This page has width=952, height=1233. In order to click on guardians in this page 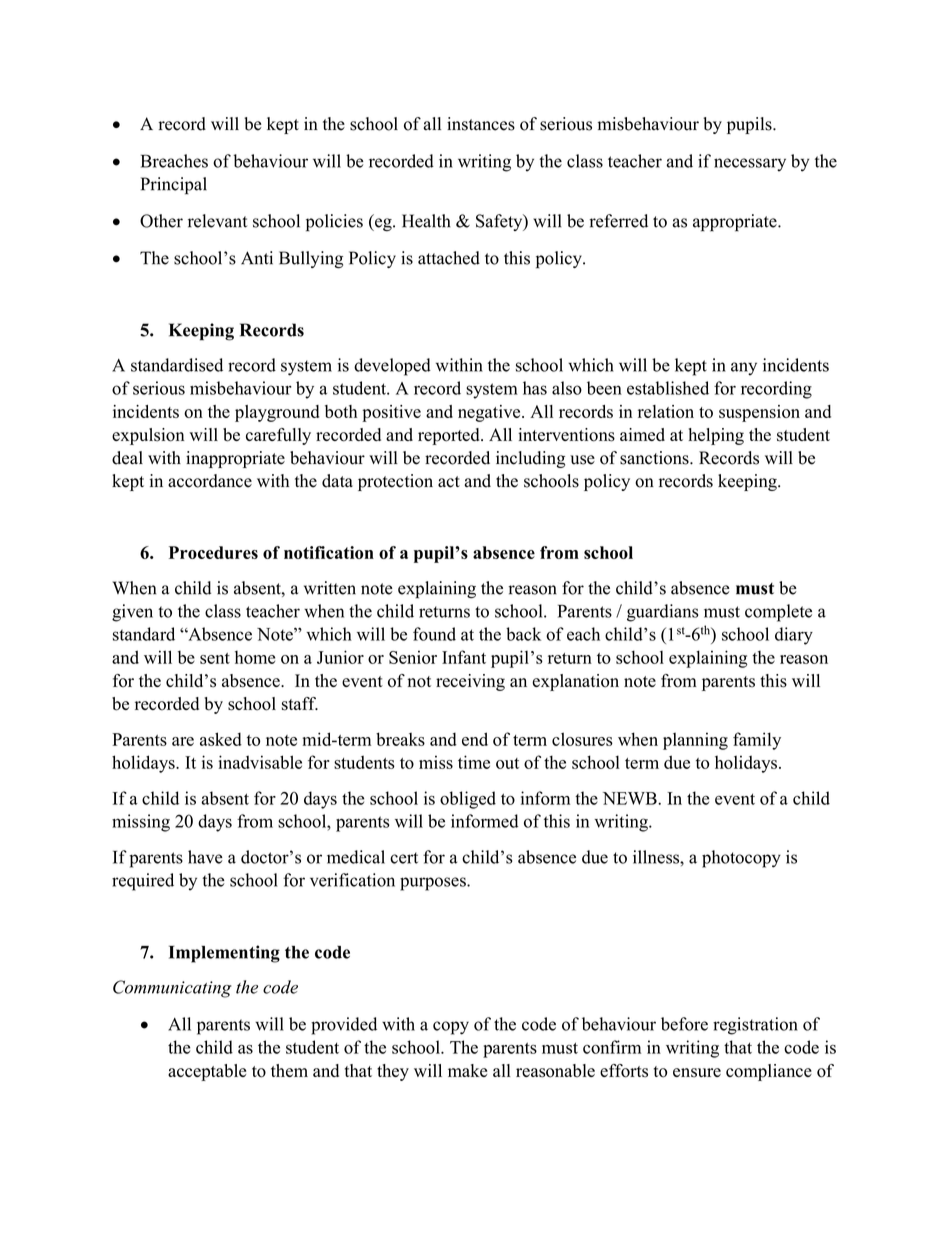, I will do `click(662, 613)`.
